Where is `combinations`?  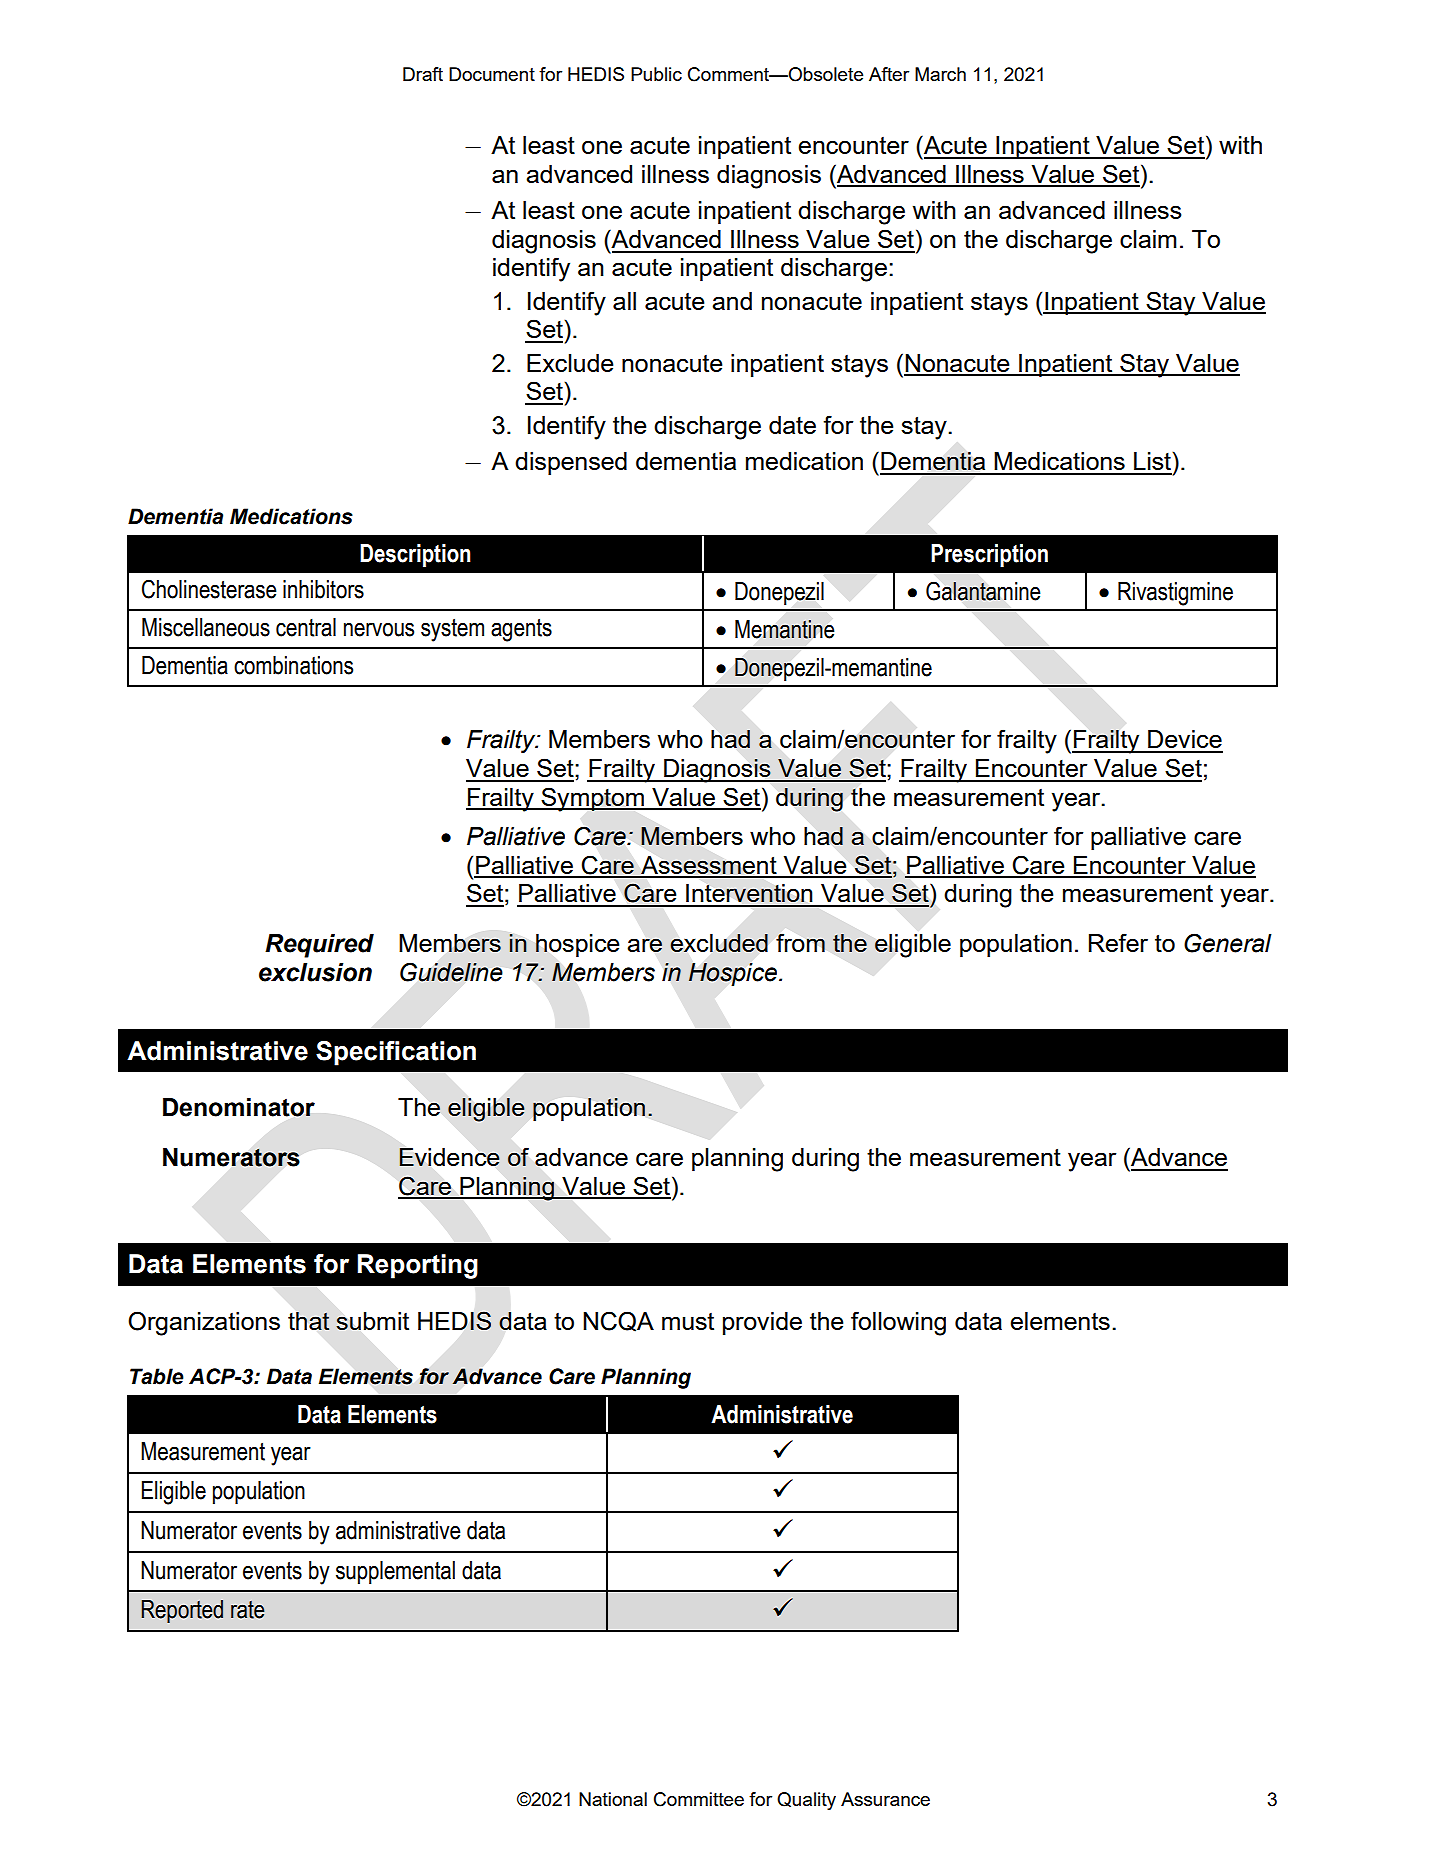
combinations is located at coordinates (293, 665).
